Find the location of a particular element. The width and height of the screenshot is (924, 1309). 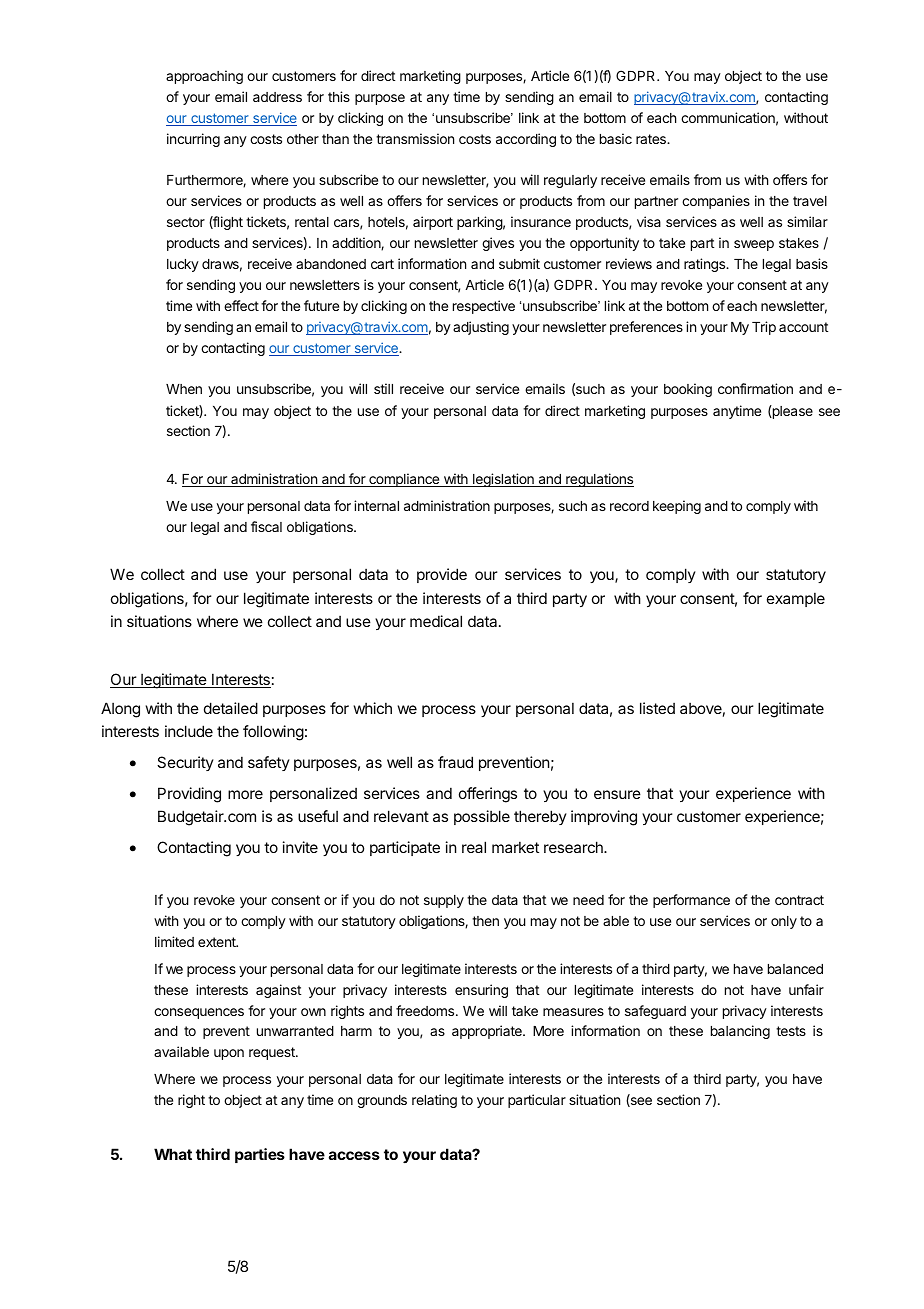

medical is located at coordinates (436, 621).
